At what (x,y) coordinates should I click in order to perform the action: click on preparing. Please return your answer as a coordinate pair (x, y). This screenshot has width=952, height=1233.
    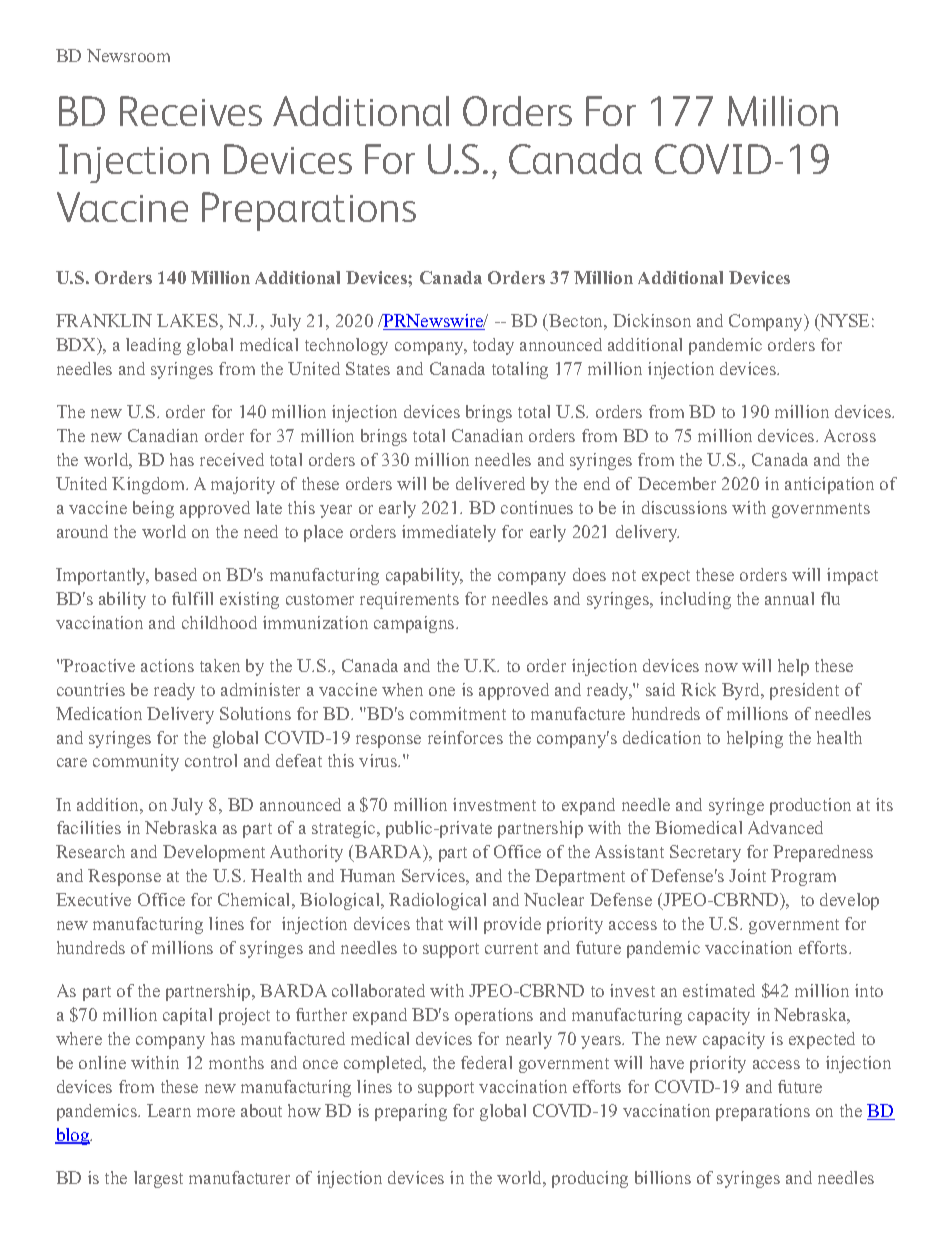
    Looking at the image, I should click on (411, 1112).
